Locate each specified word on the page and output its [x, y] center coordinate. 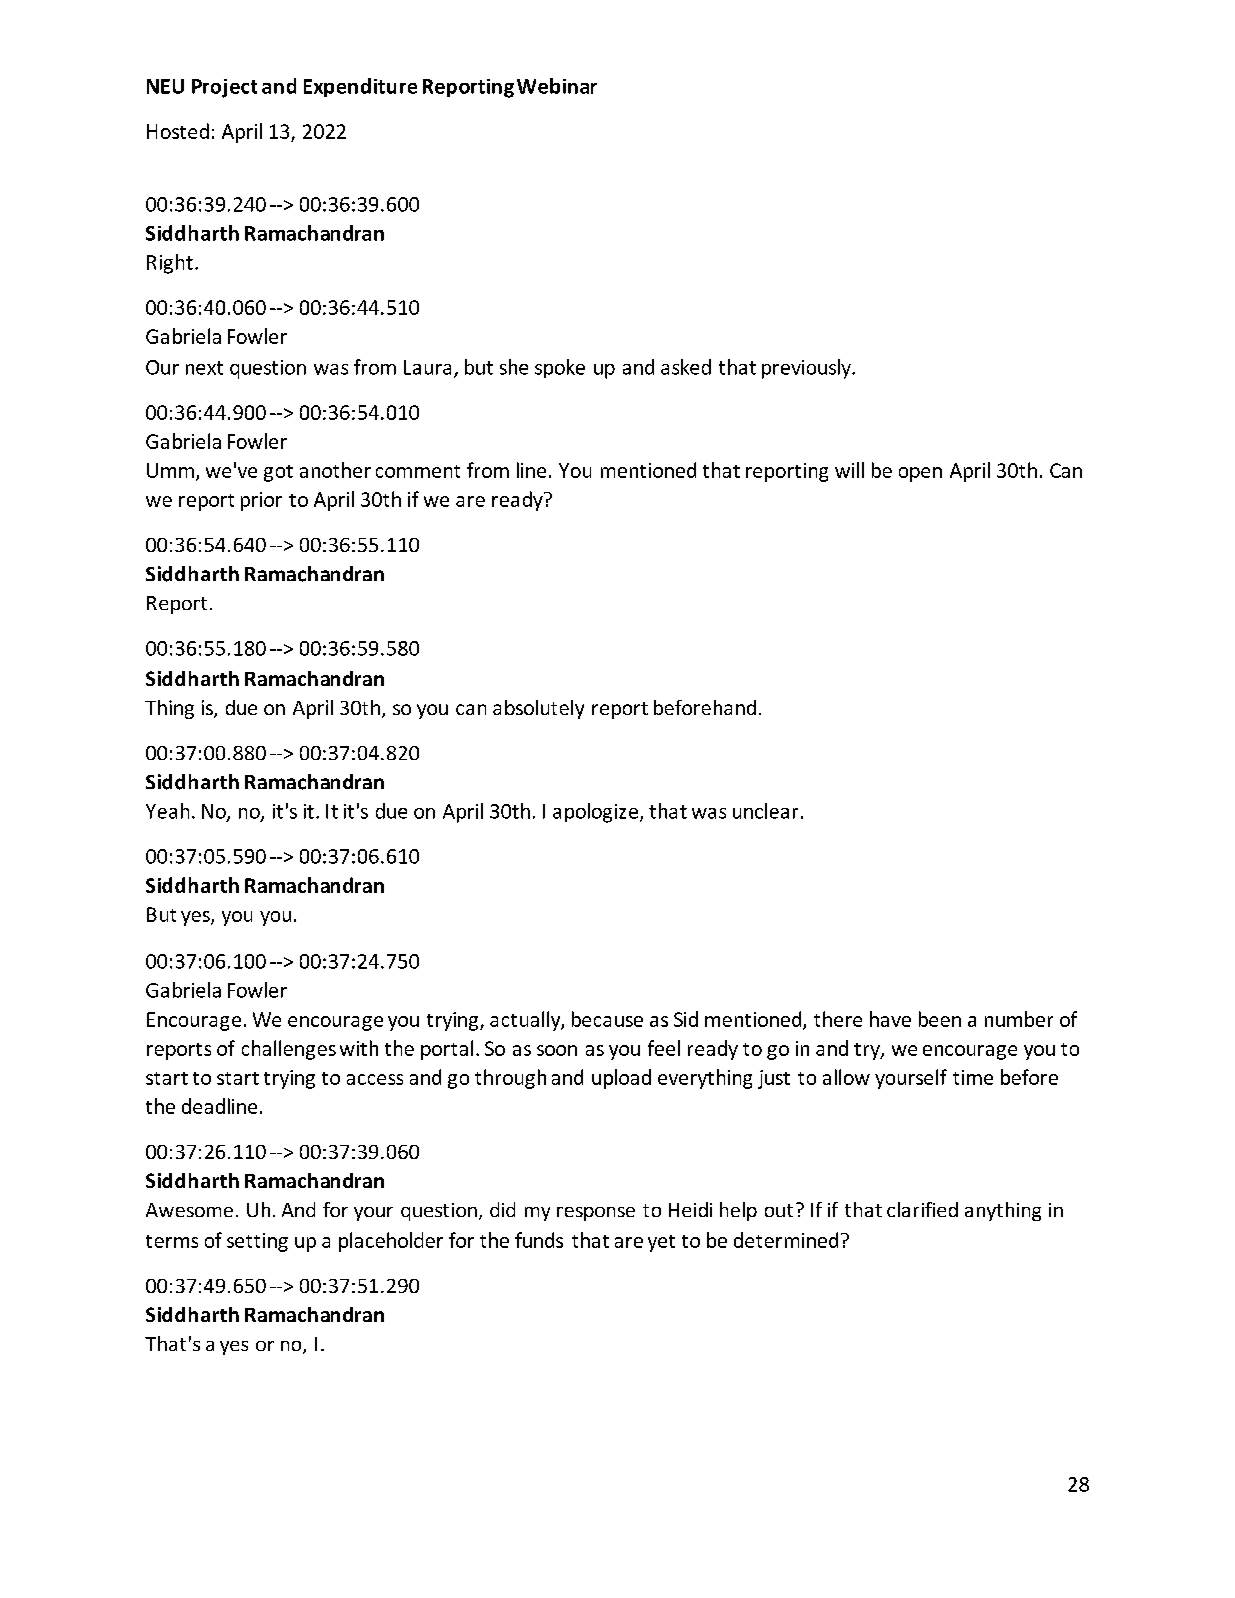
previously [807, 369]
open [920, 474]
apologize [597, 813]
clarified [922, 1209]
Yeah [167, 811]
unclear [765, 811]
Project [224, 88]
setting [257, 1242]
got [278, 473]
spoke [560, 368]
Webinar [557, 86]
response [596, 1214]
